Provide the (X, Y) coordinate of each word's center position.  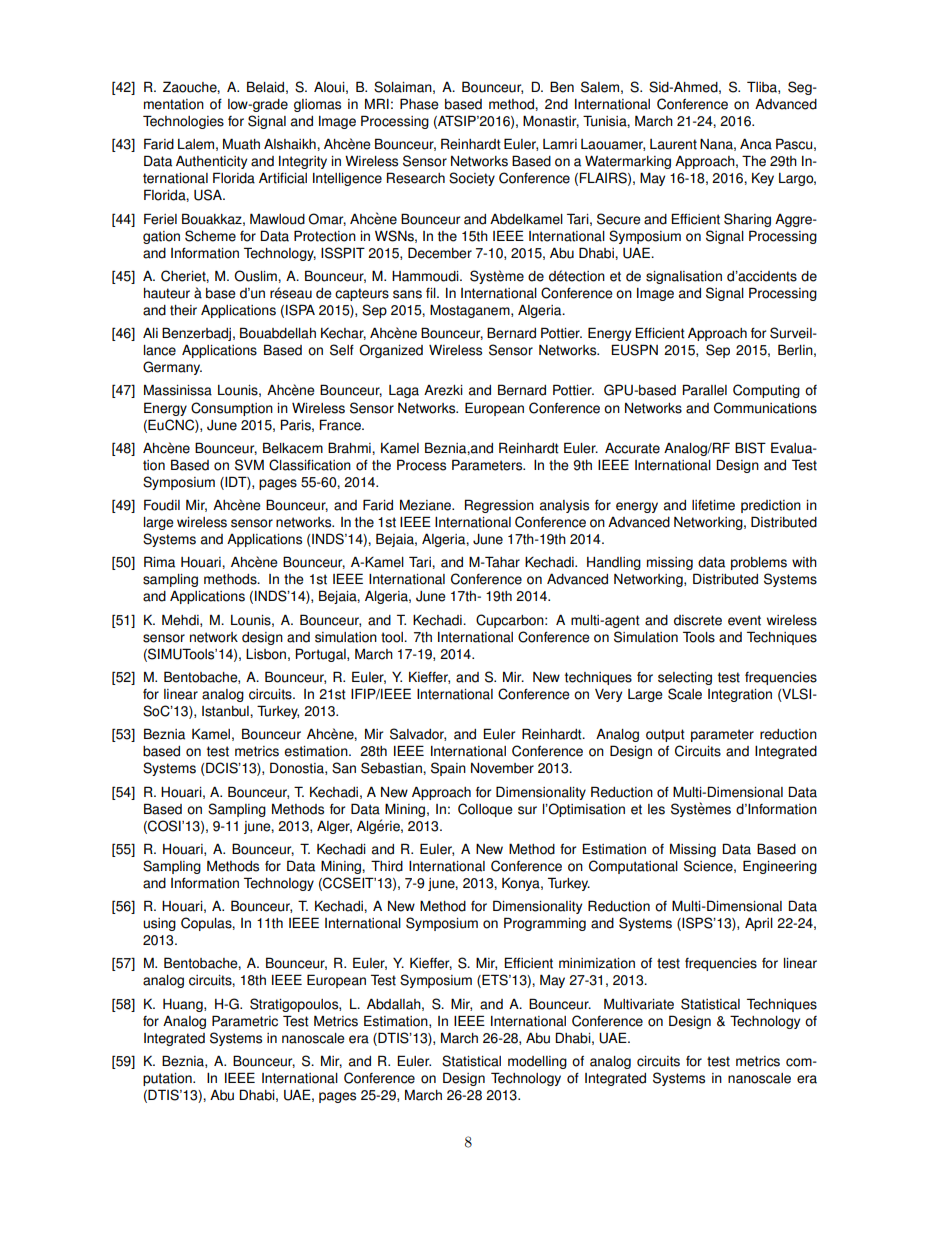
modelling (537, 1062)
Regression (499, 506)
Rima (159, 562)
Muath (241, 144)
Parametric (245, 1021)
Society (472, 179)
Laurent (673, 144)
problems (759, 563)
